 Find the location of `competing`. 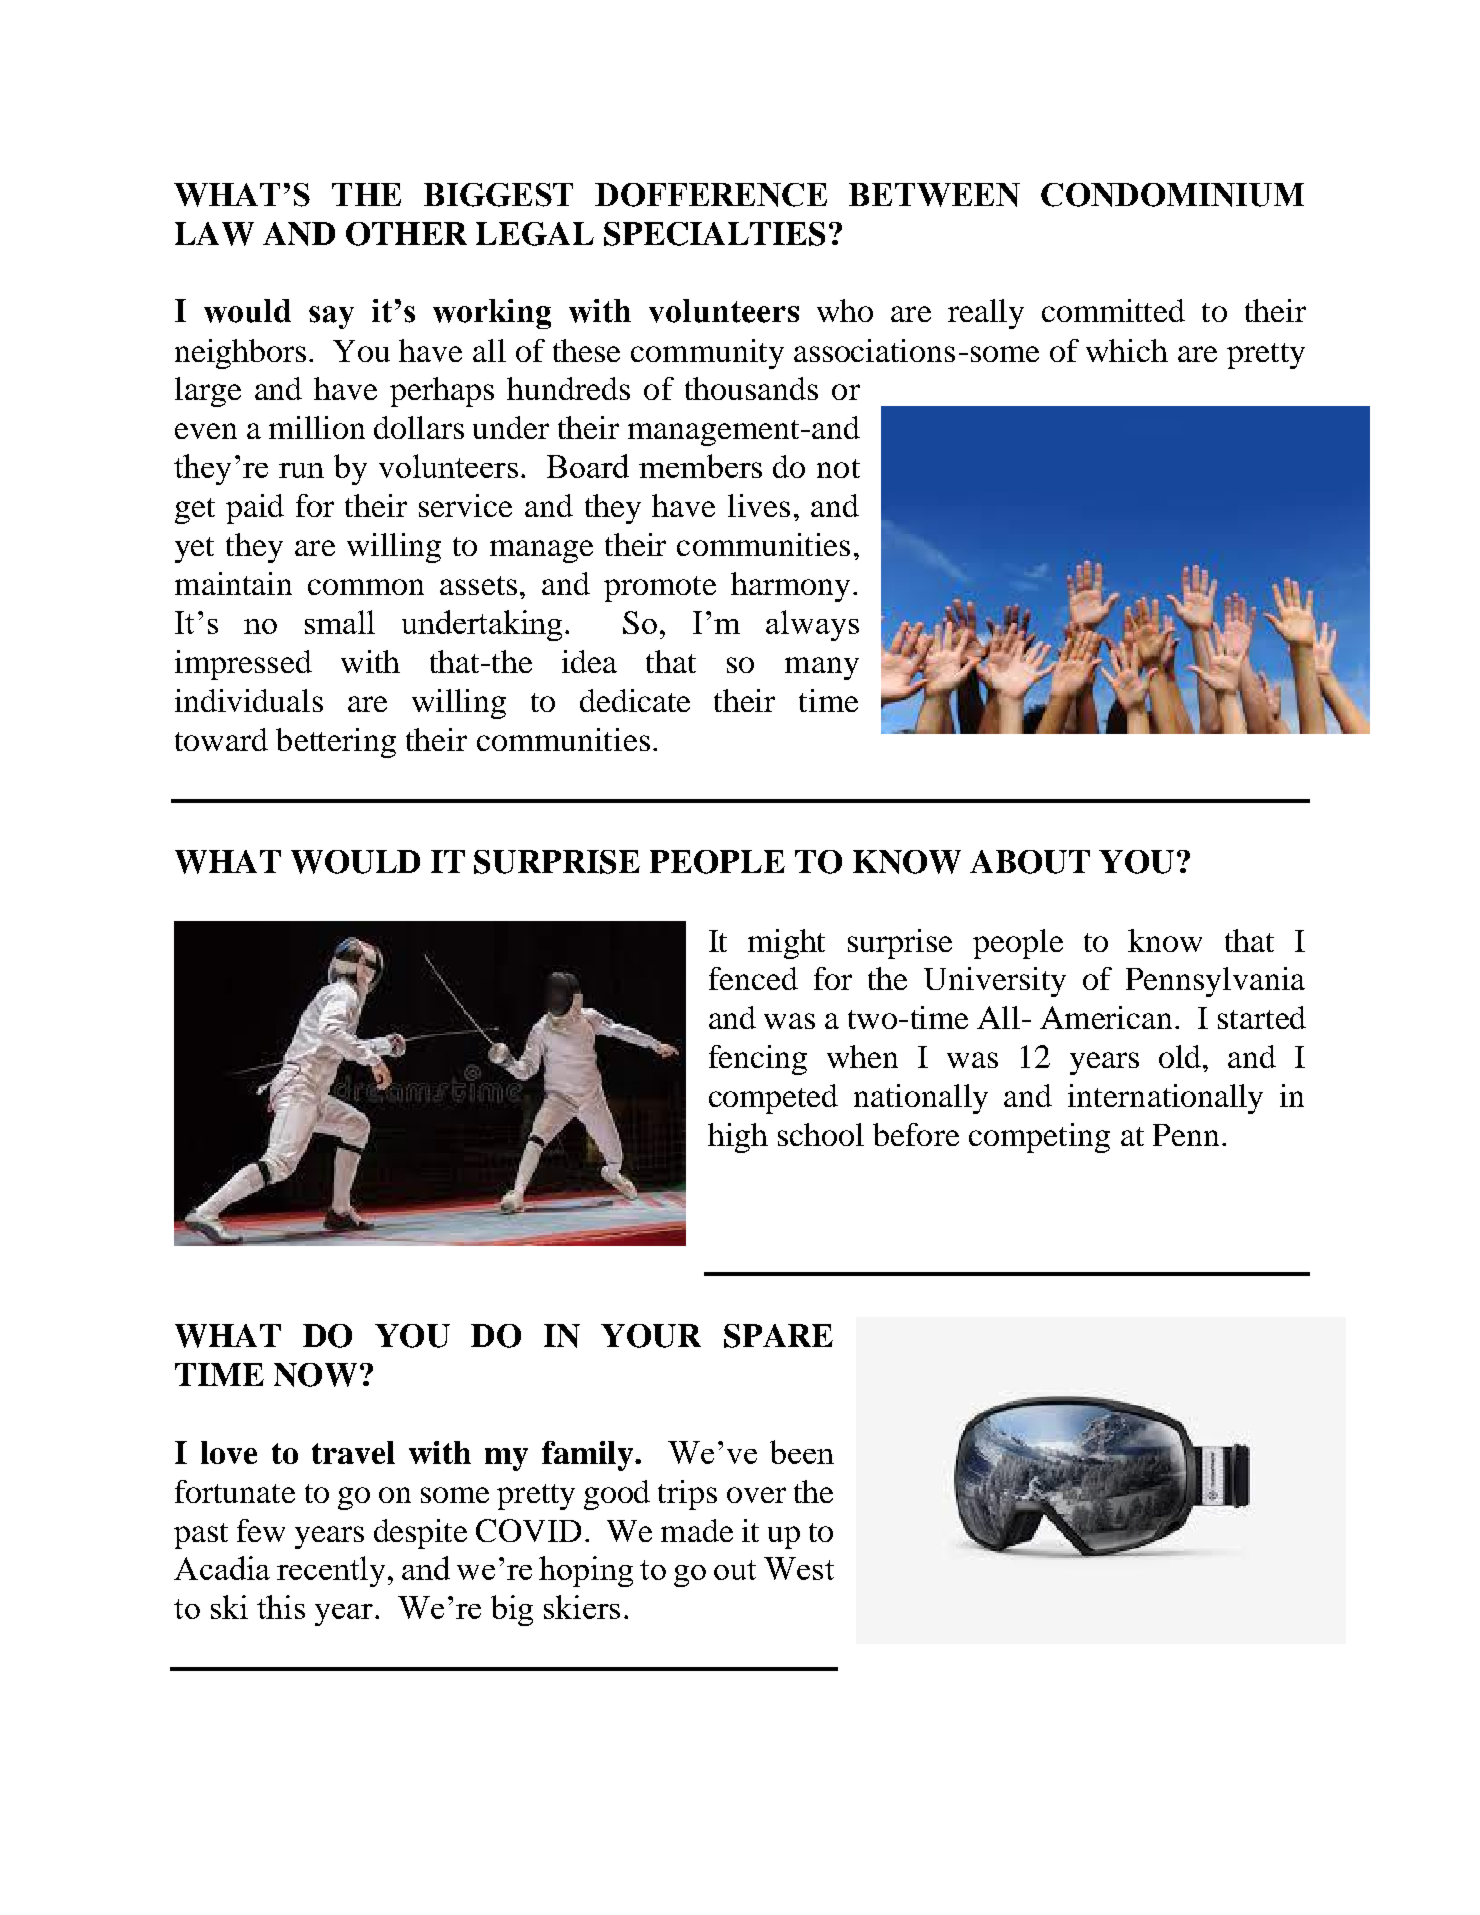

competing is located at coordinates (1039, 1138).
